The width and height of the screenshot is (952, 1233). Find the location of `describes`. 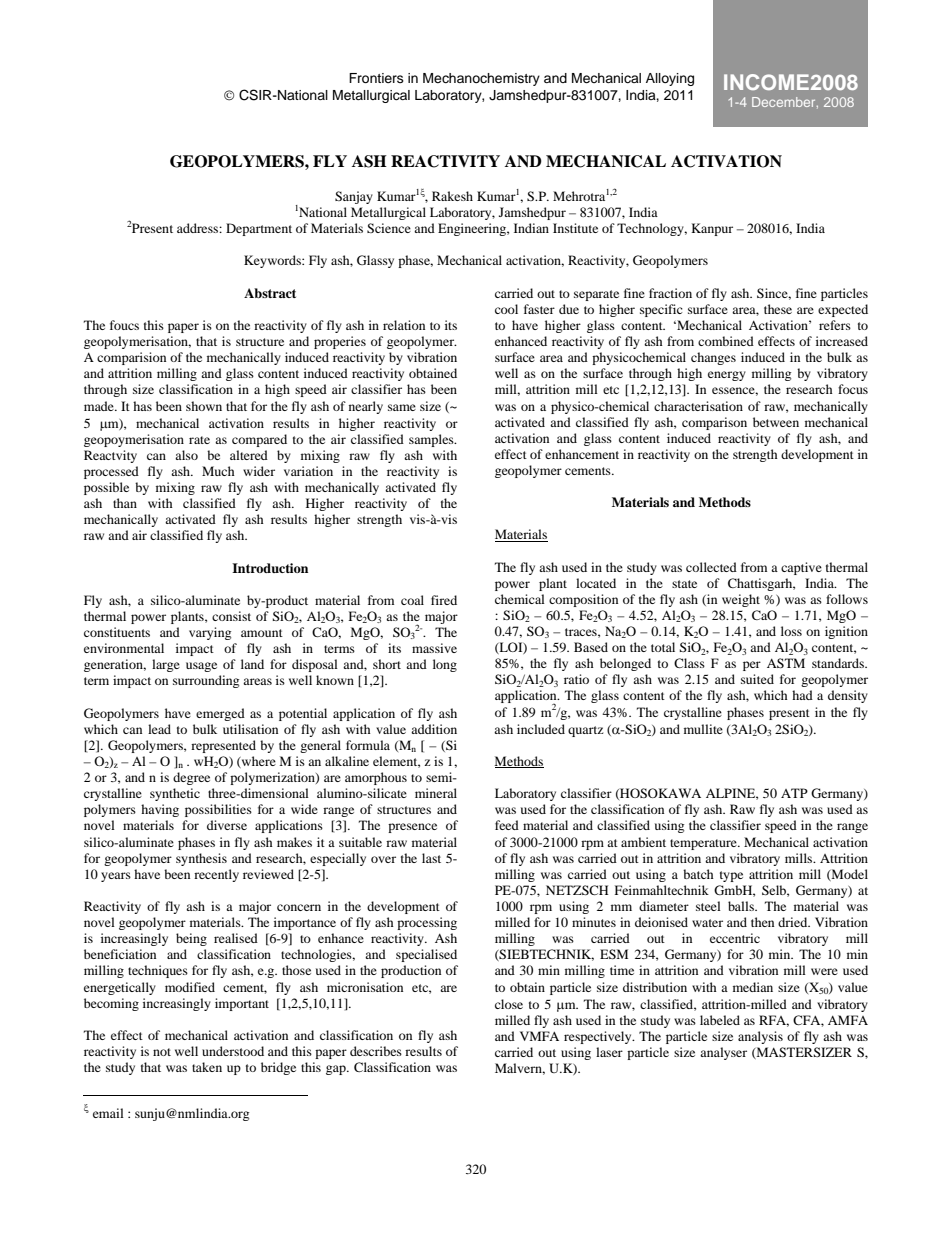

describes is located at coordinates (376, 1051).
